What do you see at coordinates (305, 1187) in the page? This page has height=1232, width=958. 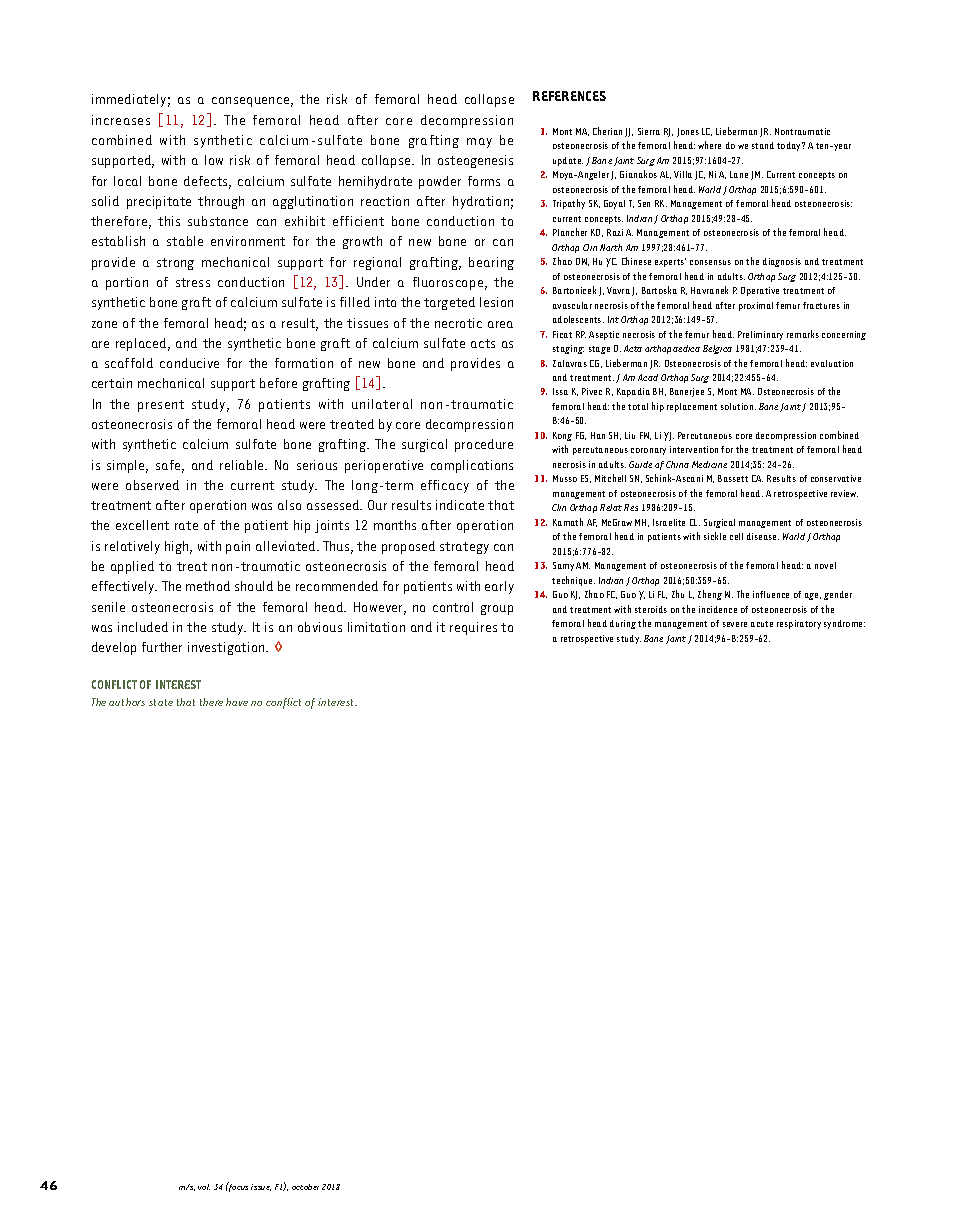 I see `october` at bounding box center [305, 1187].
